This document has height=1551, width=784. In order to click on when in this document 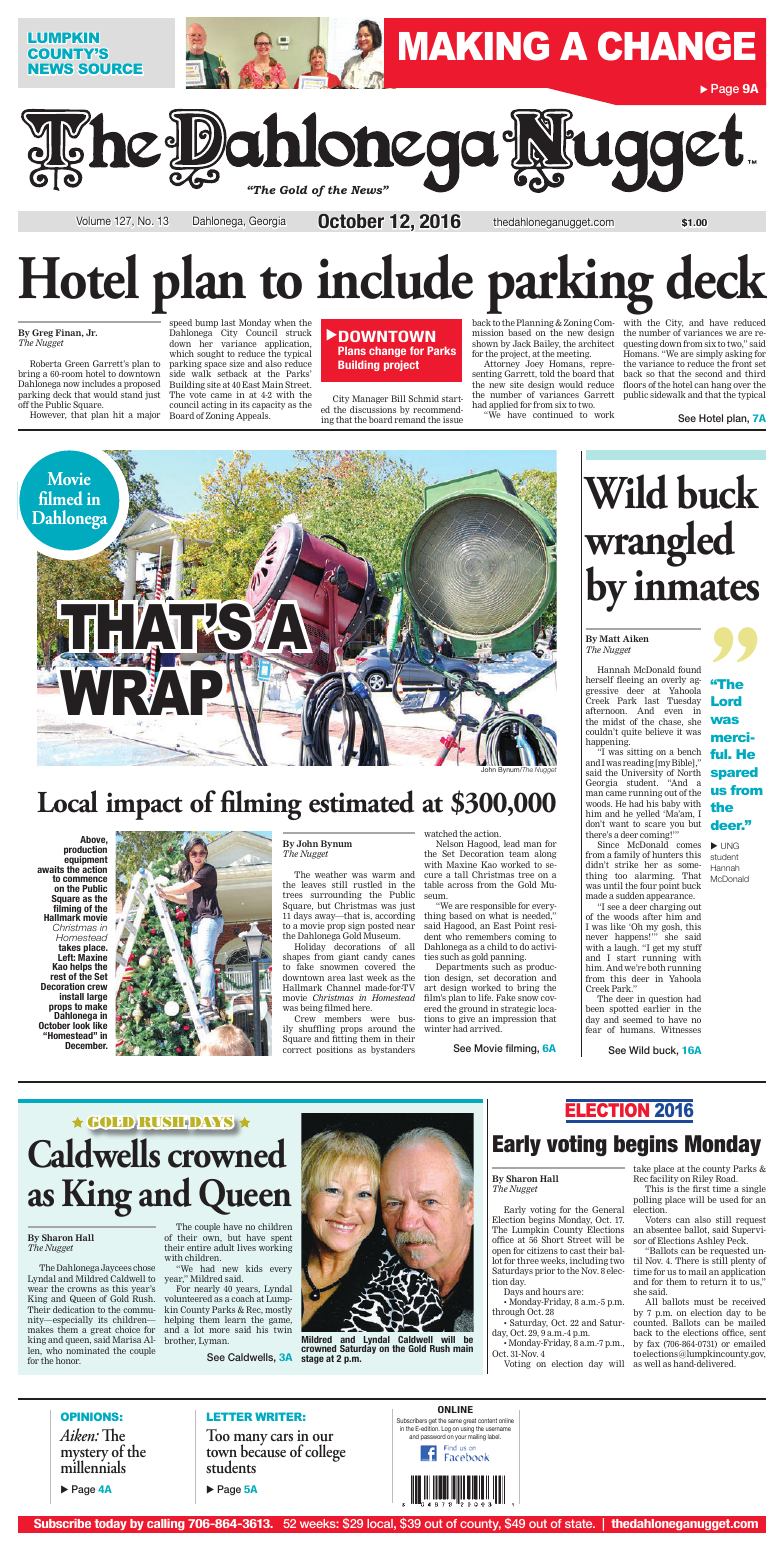, I will do `click(285, 322)`.
